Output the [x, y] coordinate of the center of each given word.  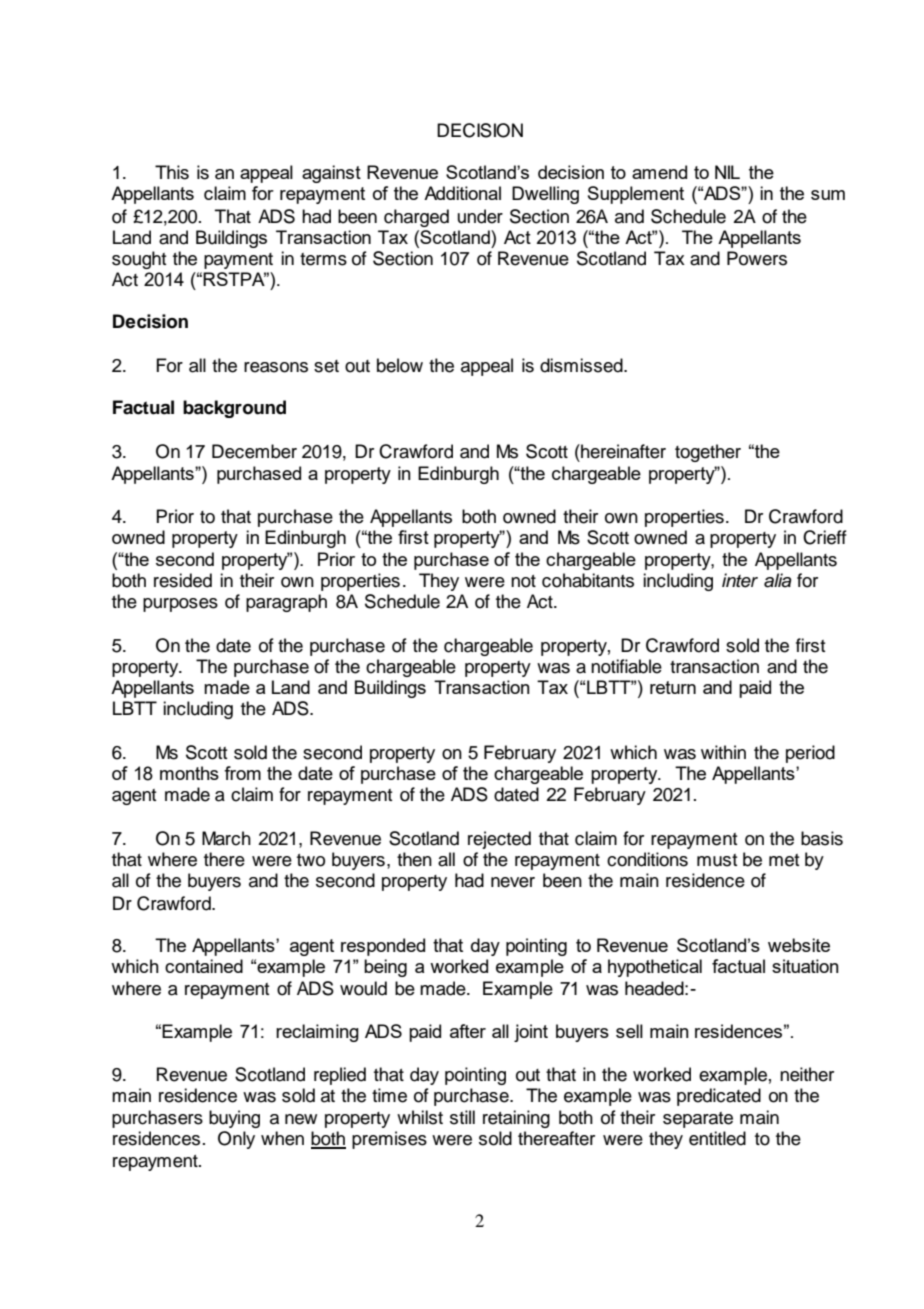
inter [740, 580]
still [462, 1117]
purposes [180, 605]
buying [234, 1119]
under [480, 216]
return [673, 687]
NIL [727, 172]
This [172, 172]
